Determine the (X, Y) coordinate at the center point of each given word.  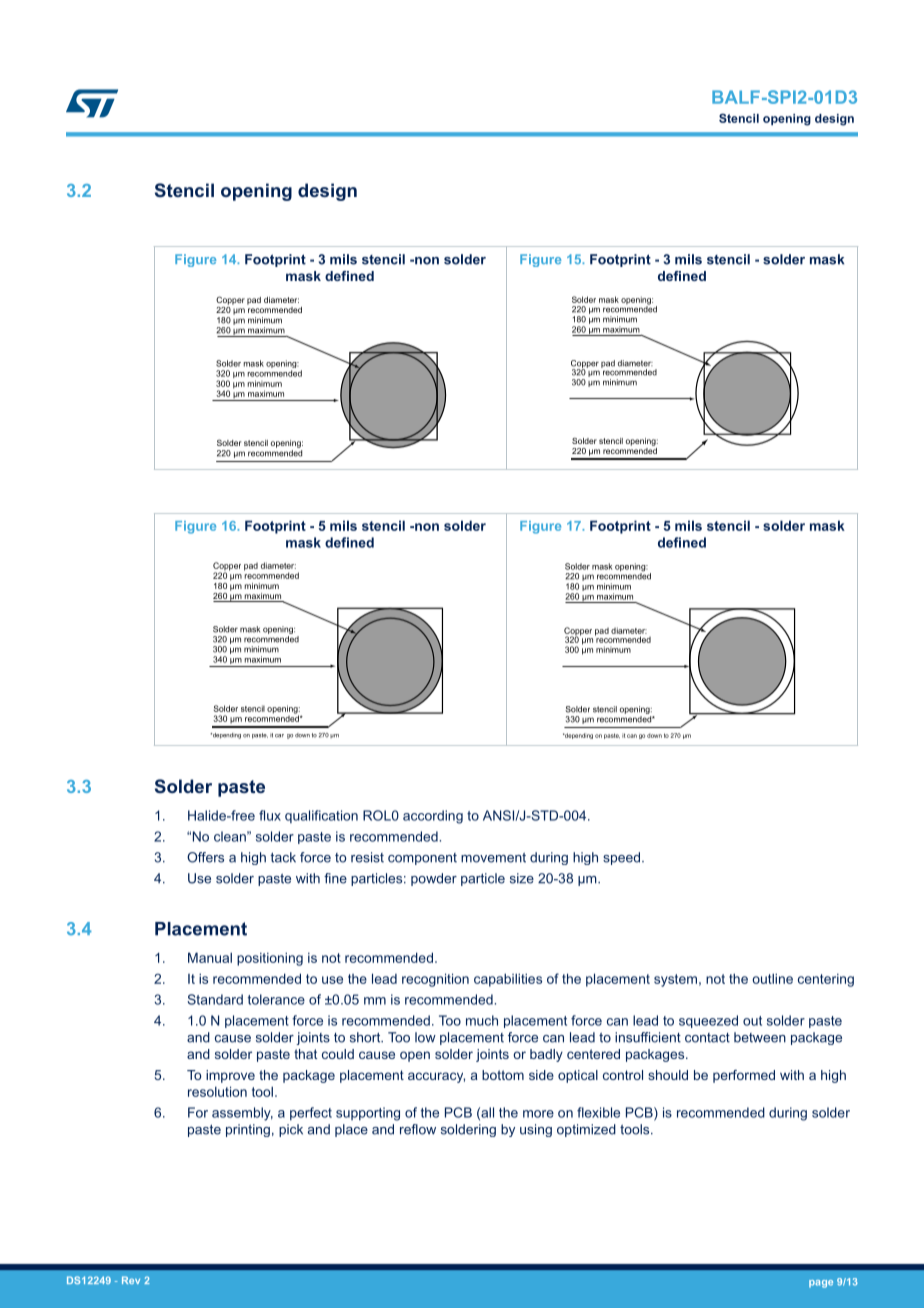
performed (744, 1076)
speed (621, 858)
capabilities (508, 980)
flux (270, 815)
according (433, 817)
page (821, 1284)
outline (772, 978)
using (536, 1130)
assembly (242, 1114)
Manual (210, 957)
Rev (131, 1280)
